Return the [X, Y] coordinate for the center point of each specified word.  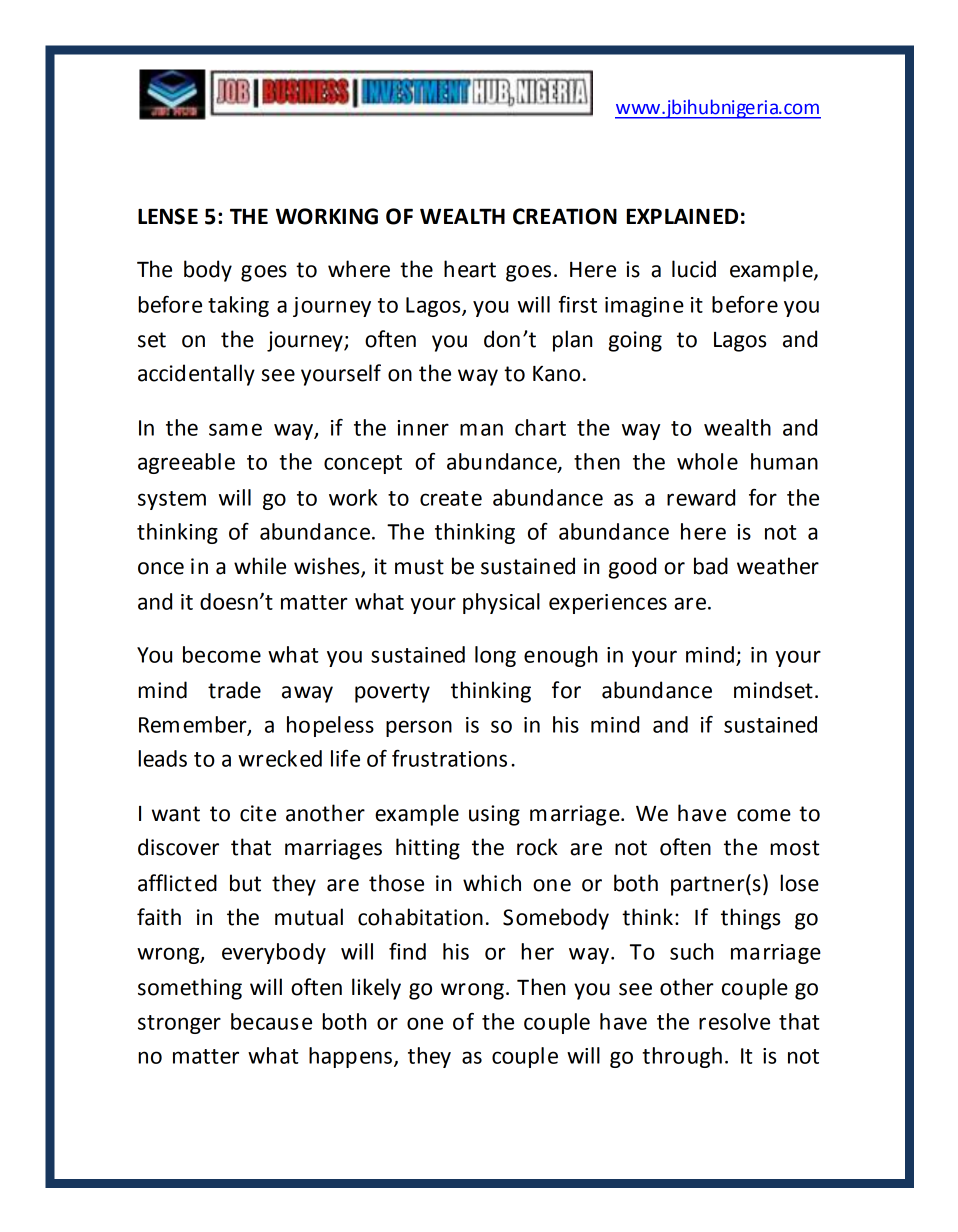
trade [234, 690]
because [271, 1021]
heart [470, 269]
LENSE [168, 216]
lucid [694, 269]
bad [711, 566]
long [495, 656]
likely [376, 989]
